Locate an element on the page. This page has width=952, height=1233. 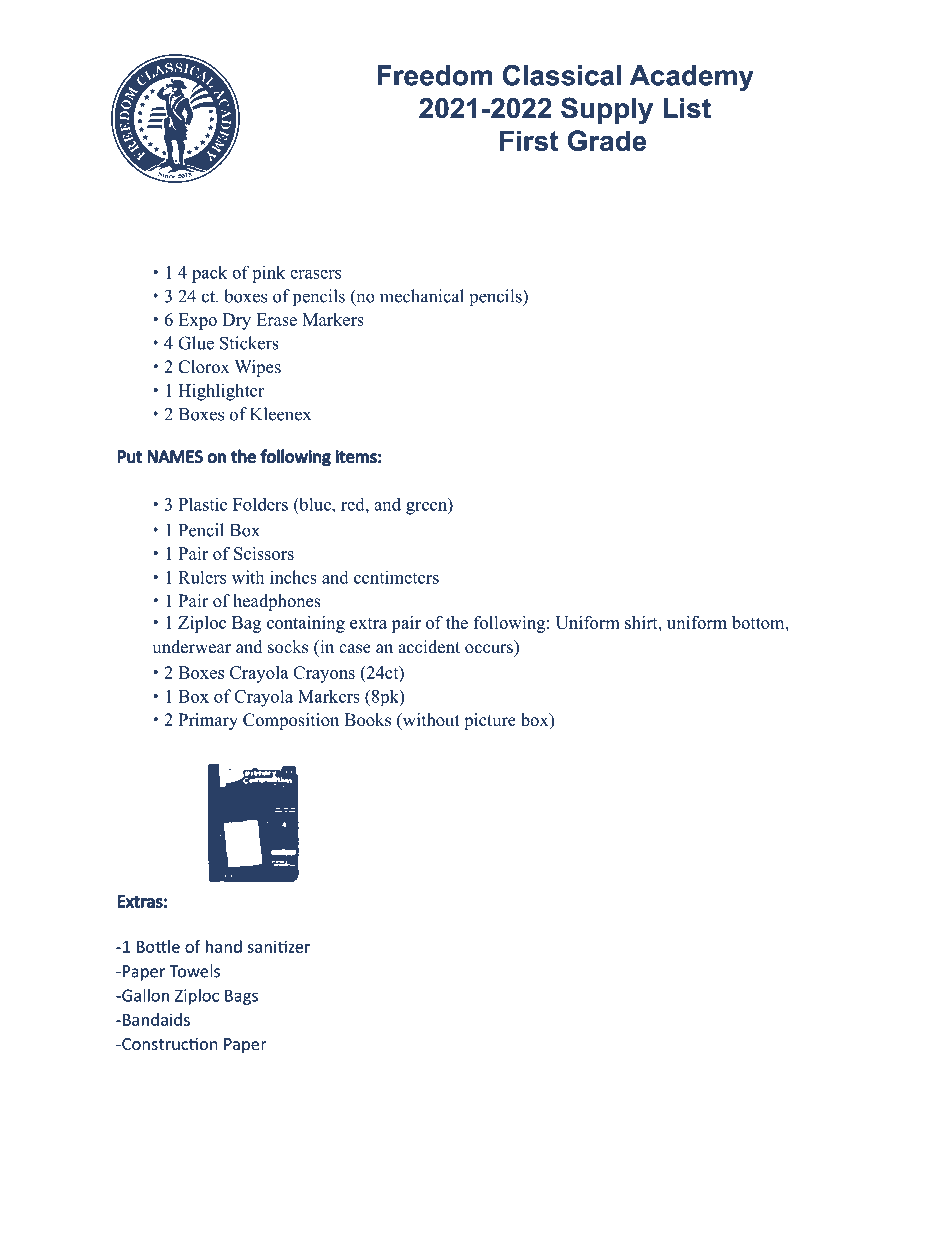
Towels is located at coordinates (194, 971).
